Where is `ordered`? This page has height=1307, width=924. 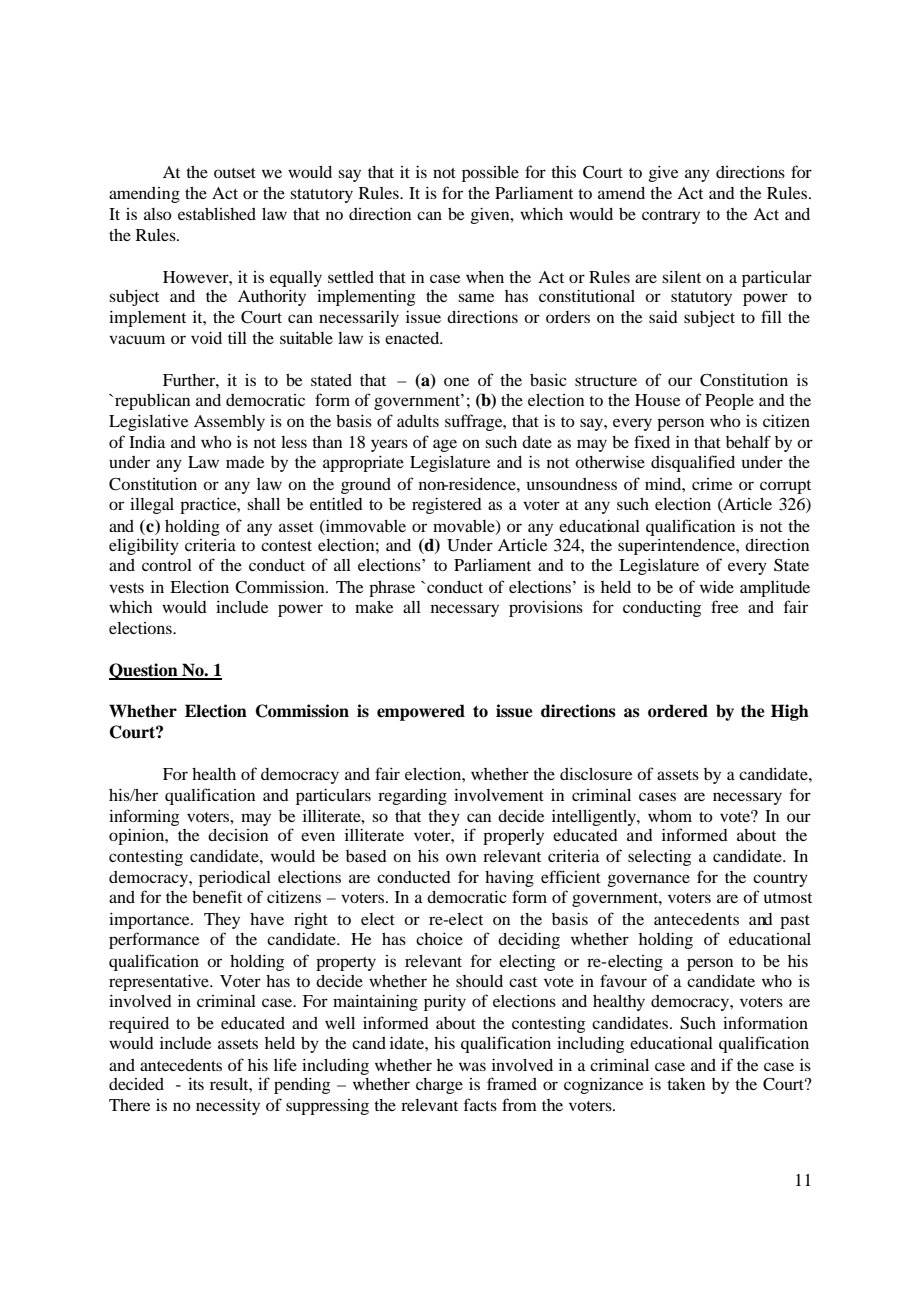
ordered is located at coordinates (678, 711).
